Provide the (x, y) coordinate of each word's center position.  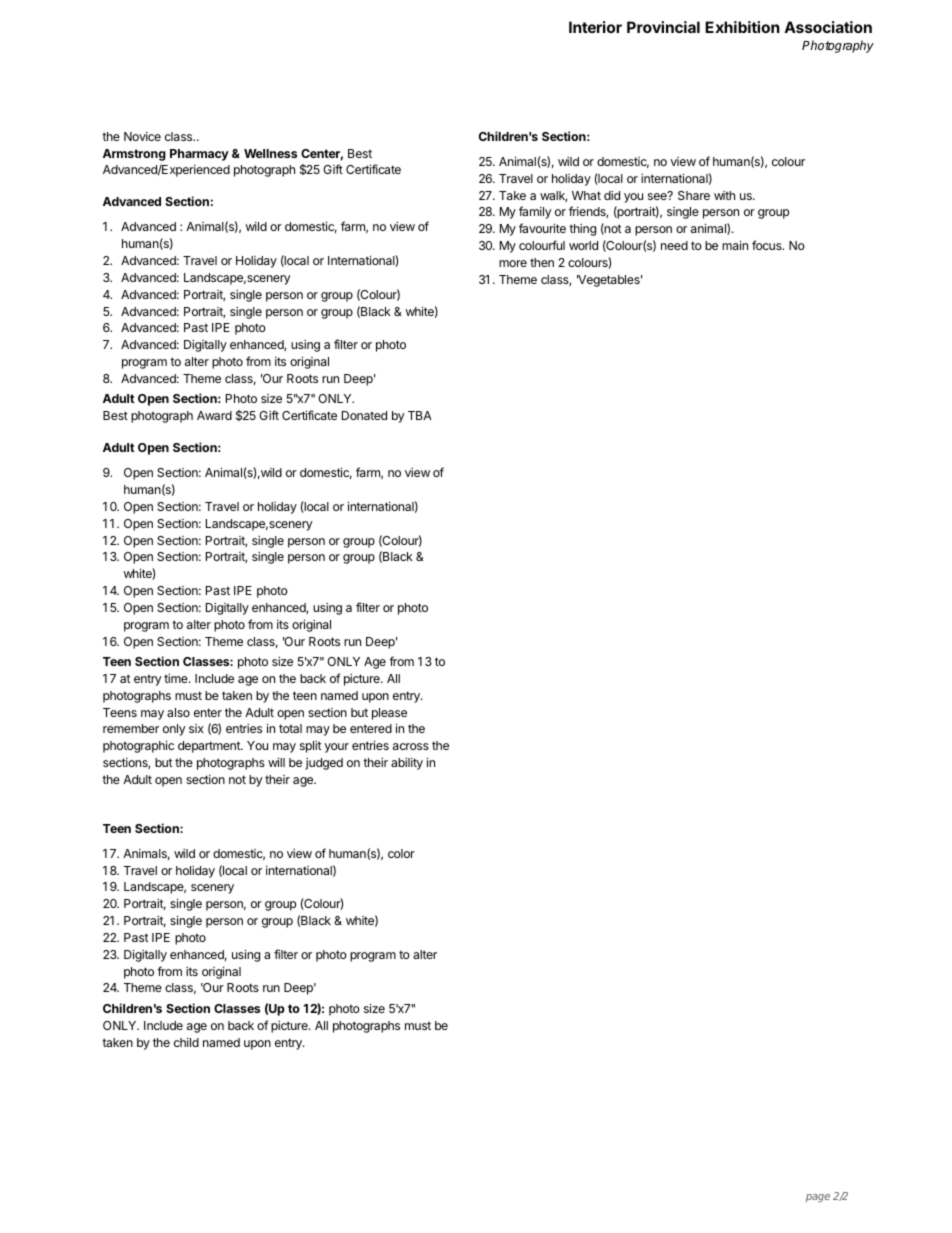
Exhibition (742, 27)
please (389, 714)
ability (407, 764)
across (411, 746)
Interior (595, 27)
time (177, 678)
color (401, 853)
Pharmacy (199, 155)
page (818, 1198)
